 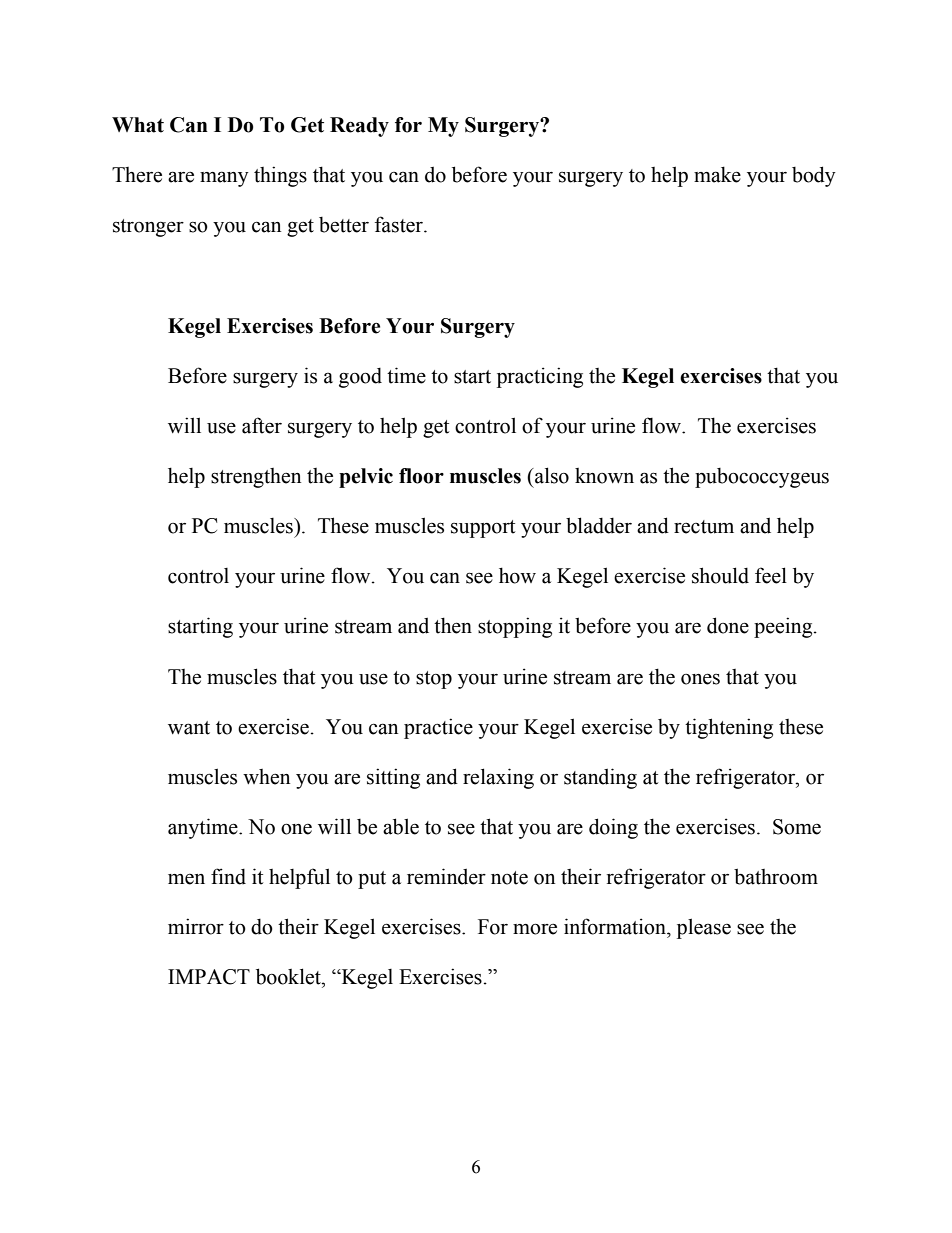 What do you see at coordinates (209, 977) in the screenshot?
I see `IMPACT` at bounding box center [209, 977].
